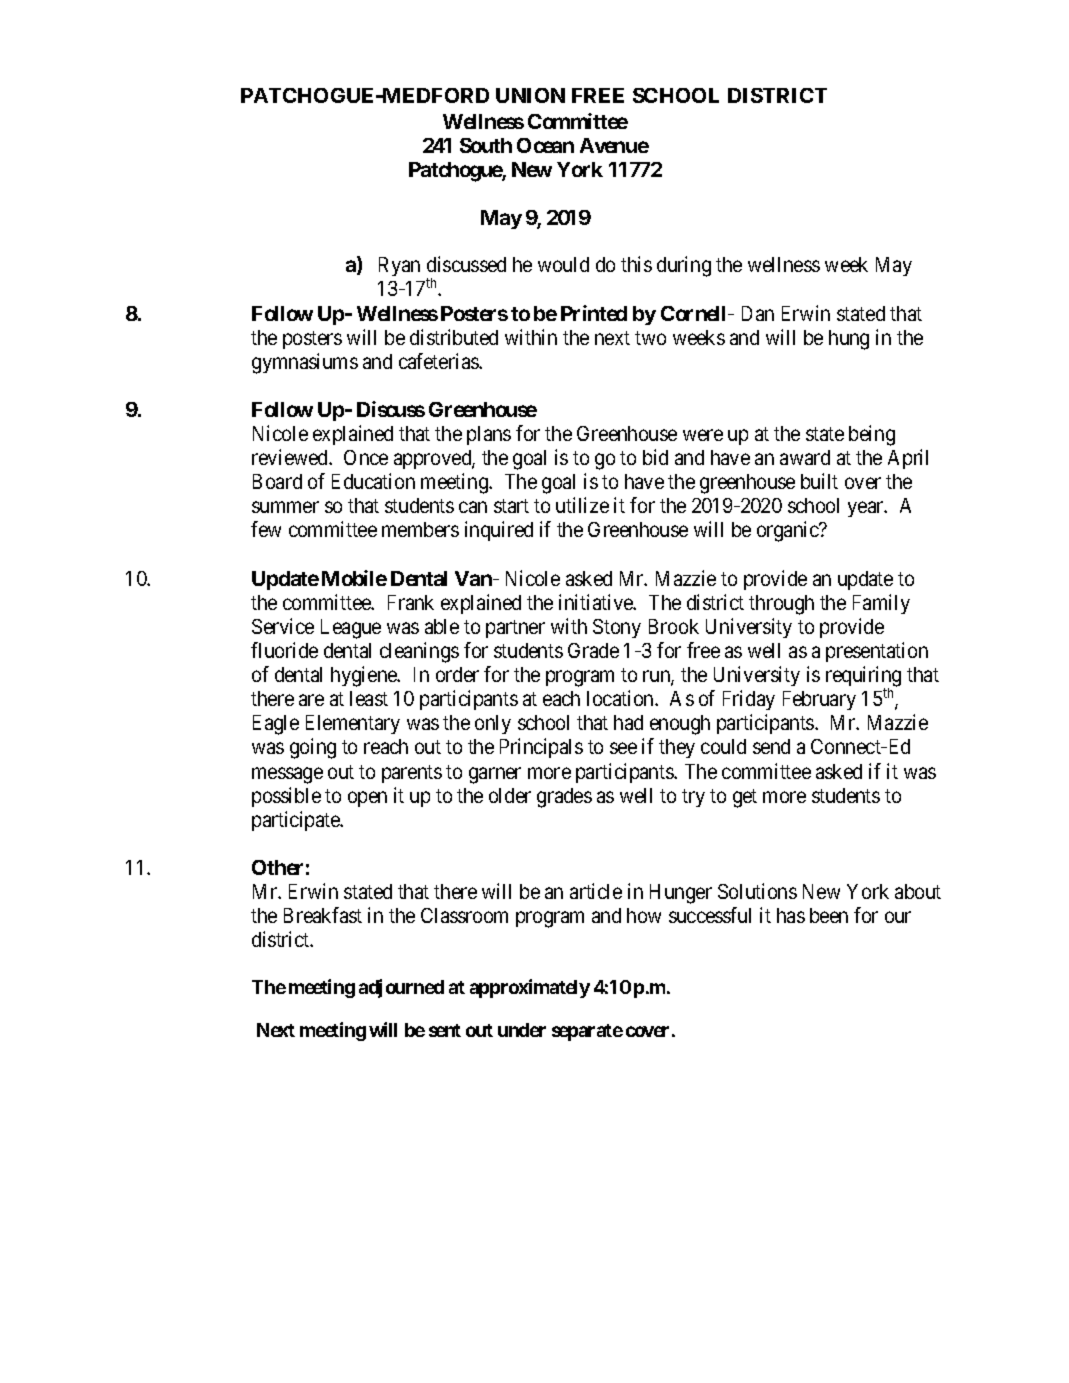  Describe the element at coordinates (829, 915) in the screenshot. I see `been` at that location.
